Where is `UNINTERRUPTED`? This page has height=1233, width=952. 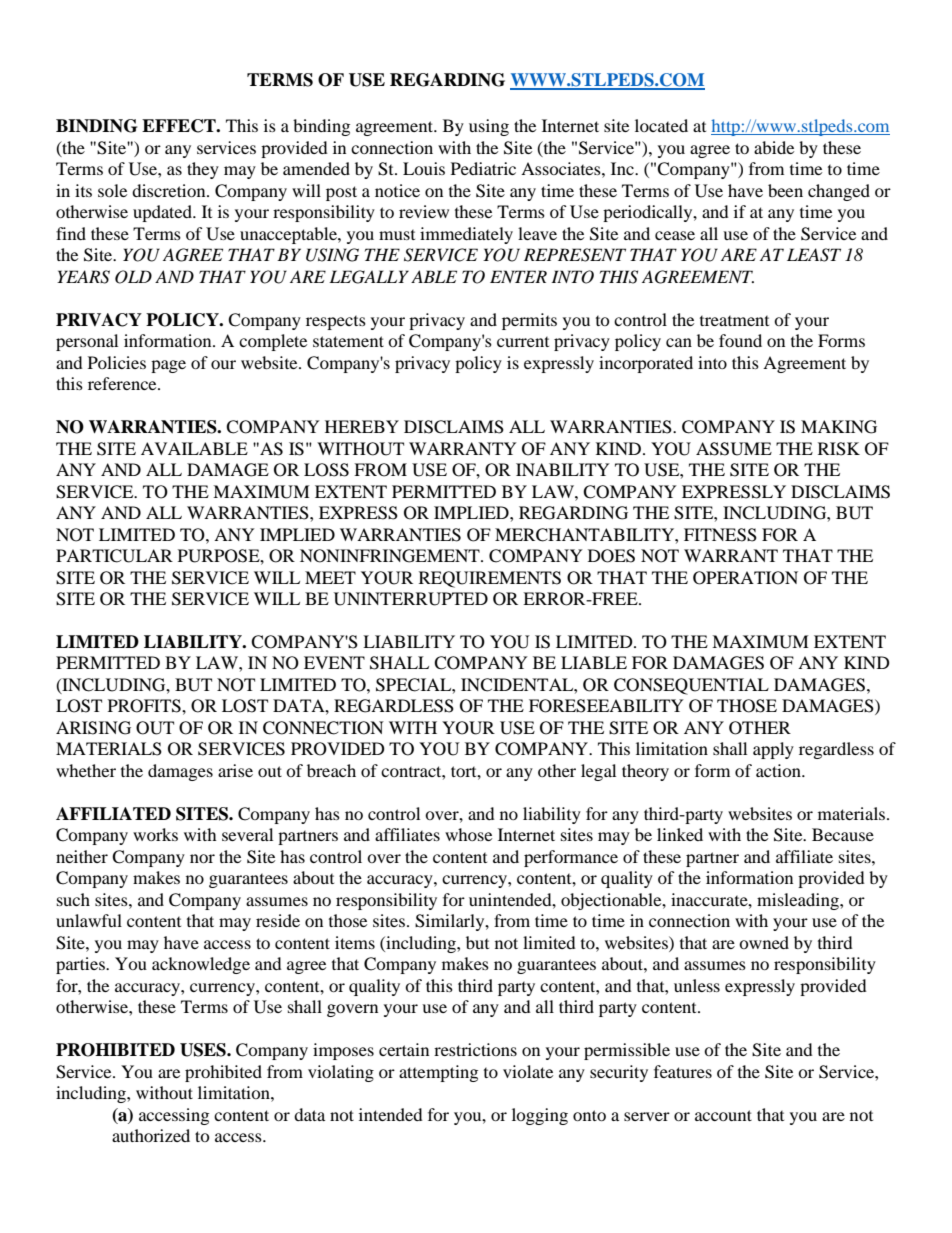
UNINTERRUPTED is located at coordinates (411, 599).
